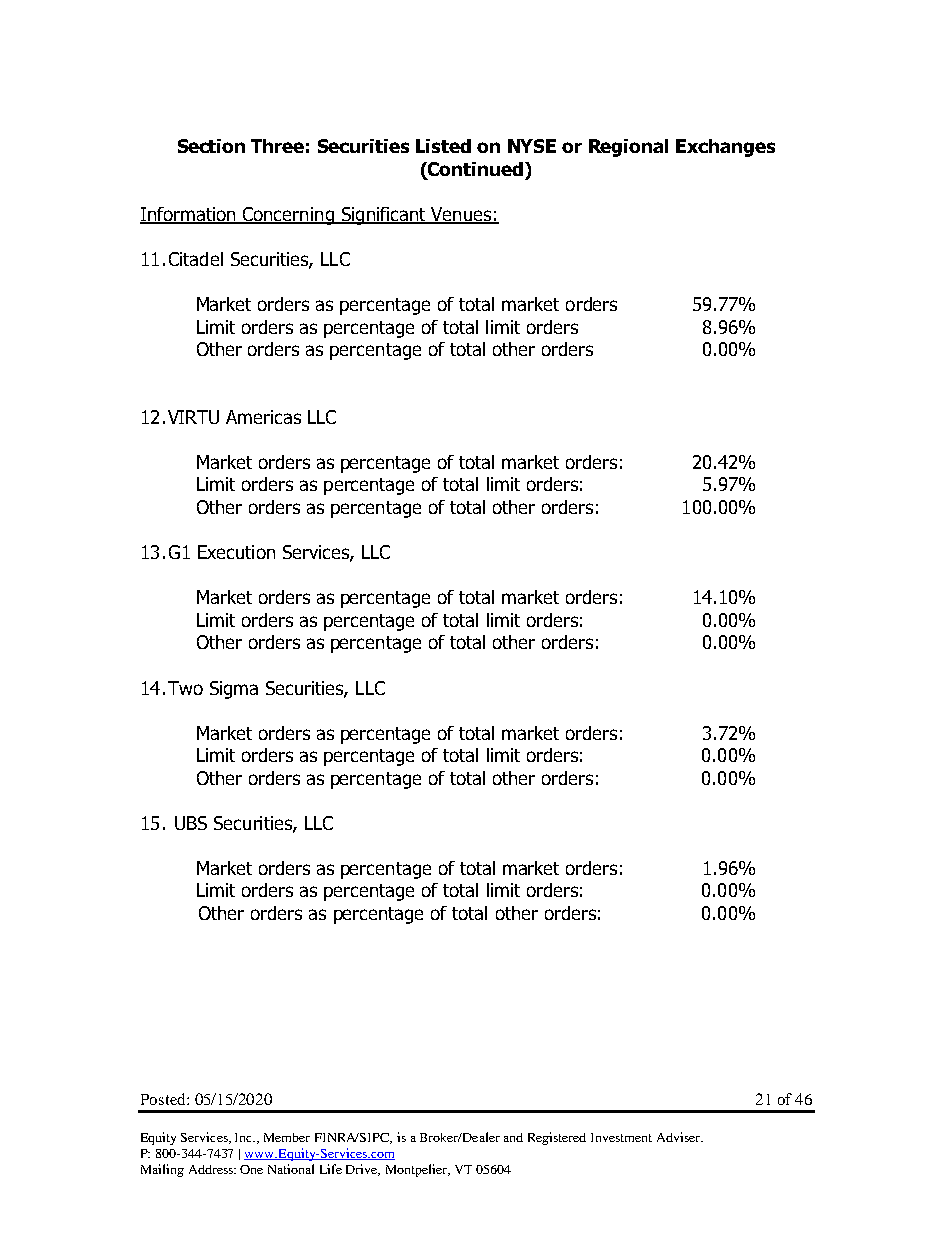  Describe the element at coordinates (234, 690) in the image. I see `Sigma` at that location.
